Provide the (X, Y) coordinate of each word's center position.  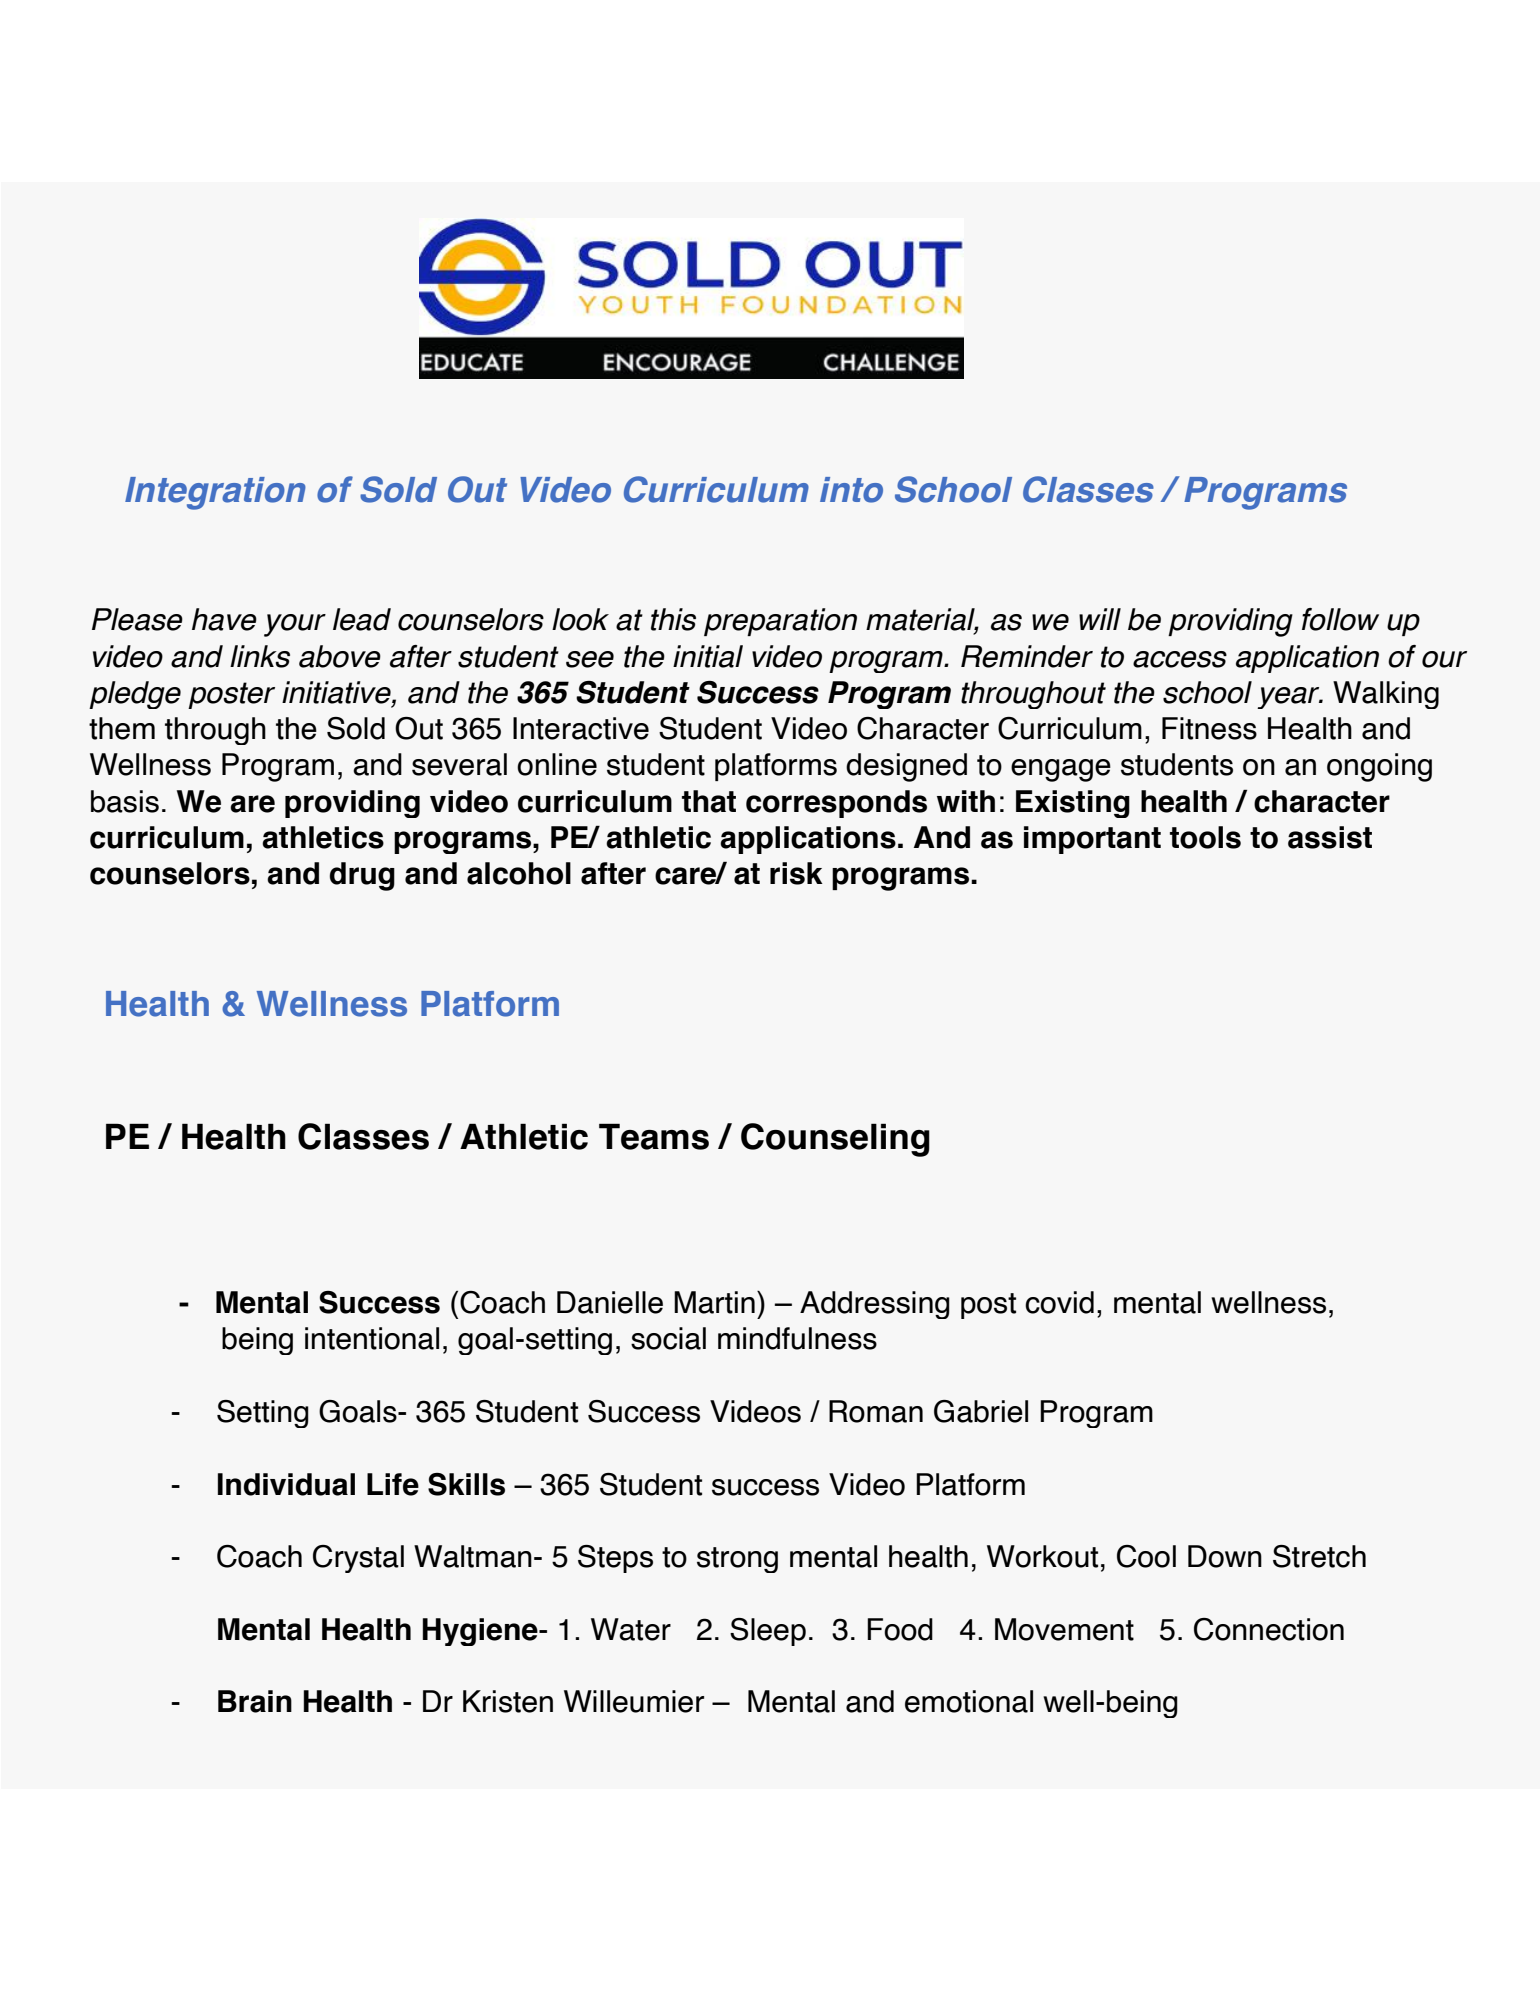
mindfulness (797, 1338)
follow (1340, 619)
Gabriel (981, 1411)
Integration (215, 493)
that (709, 801)
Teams (654, 1136)
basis (125, 801)
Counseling (835, 1140)
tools (1205, 837)
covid (1059, 1302)
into (851, 490)
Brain (255, 1701)
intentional (372, 1338)
